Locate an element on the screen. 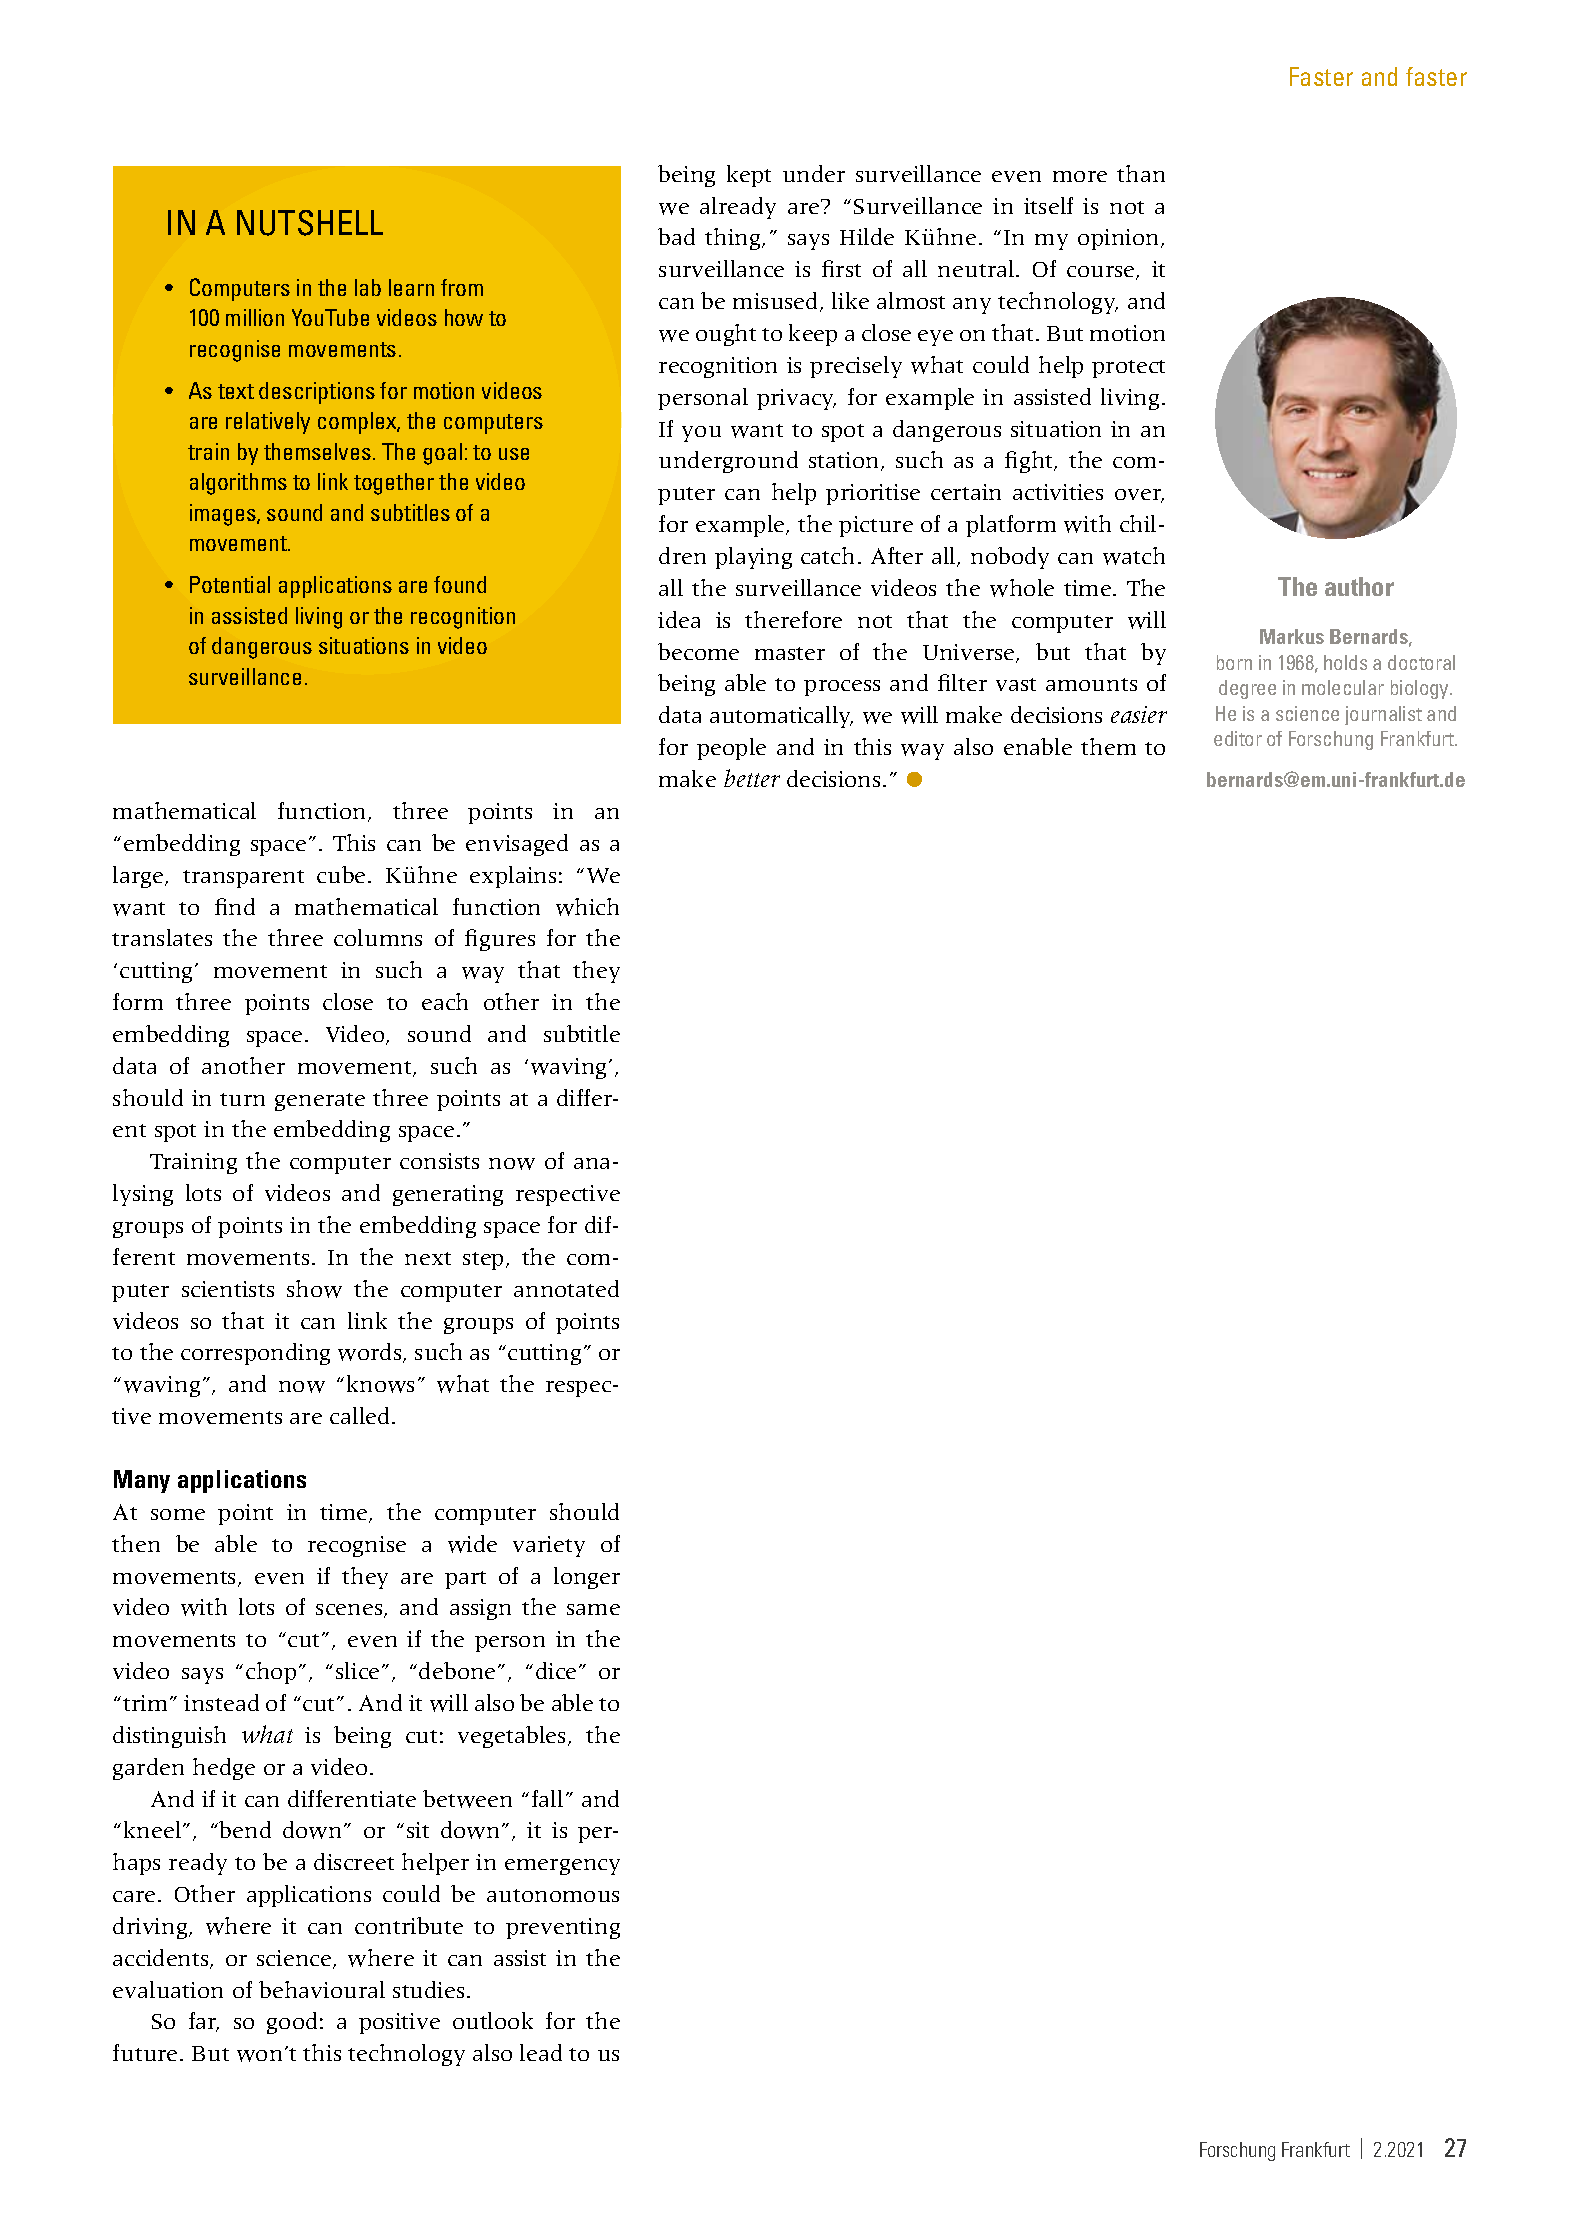  Potential is located at coordinates (230, 584).
